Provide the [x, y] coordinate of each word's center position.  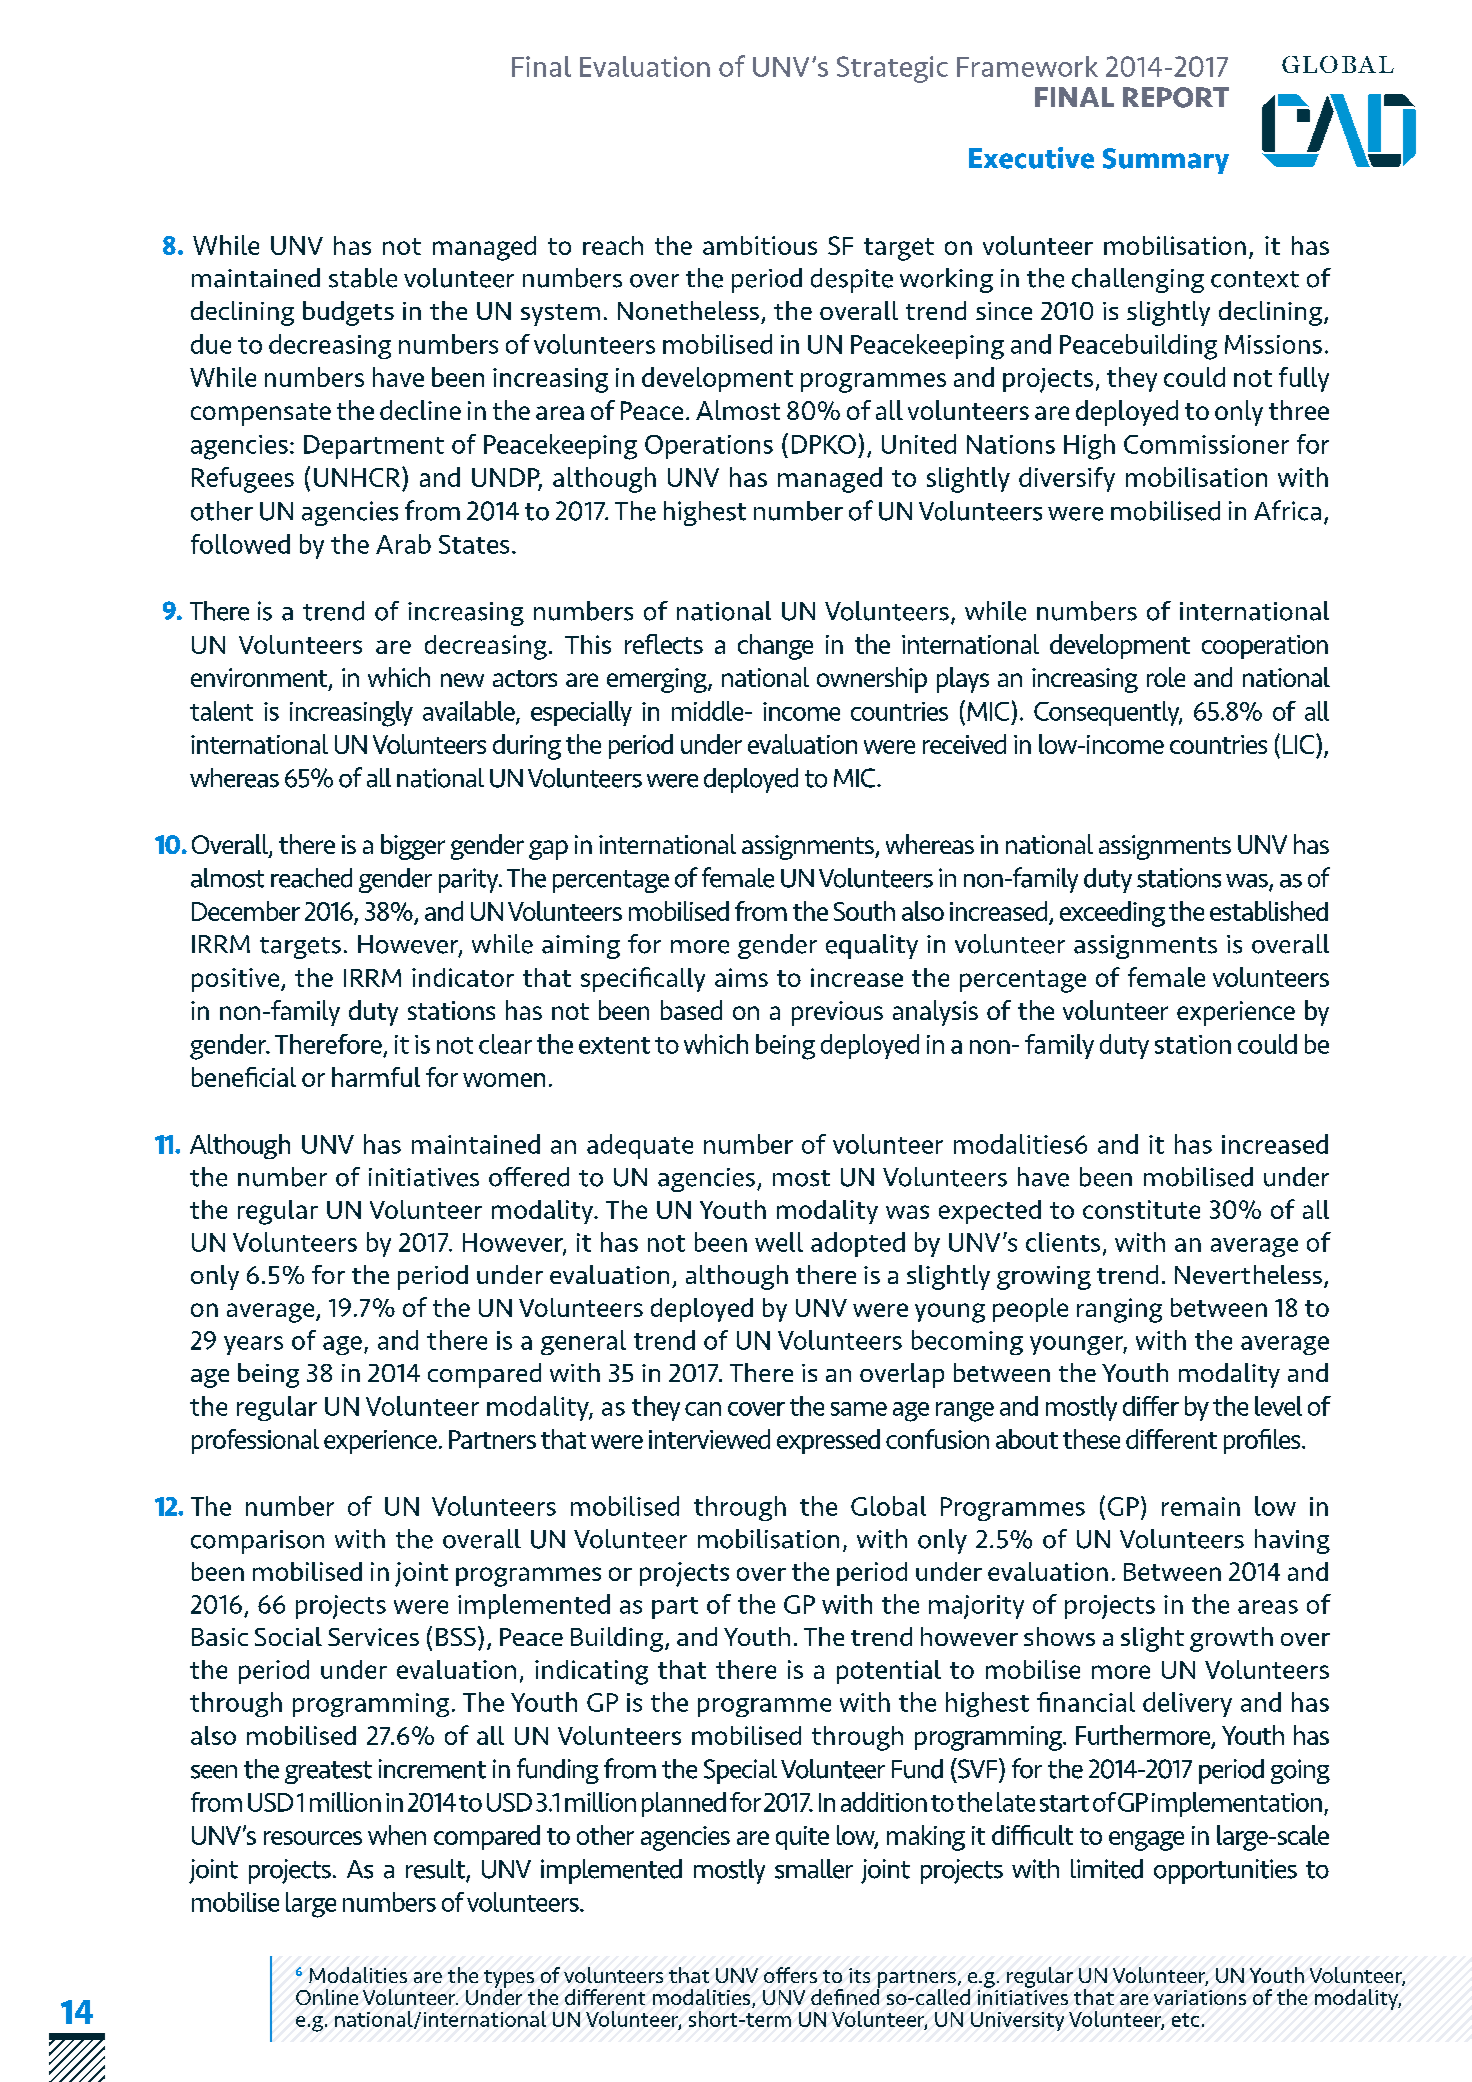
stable [363, 278]
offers [790, 1975]
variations [1200, 1997]
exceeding [1112, 914]
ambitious [760, 245]
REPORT [1176, 97]
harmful [376, 1077]
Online [327, 1997]
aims [741, 977]
